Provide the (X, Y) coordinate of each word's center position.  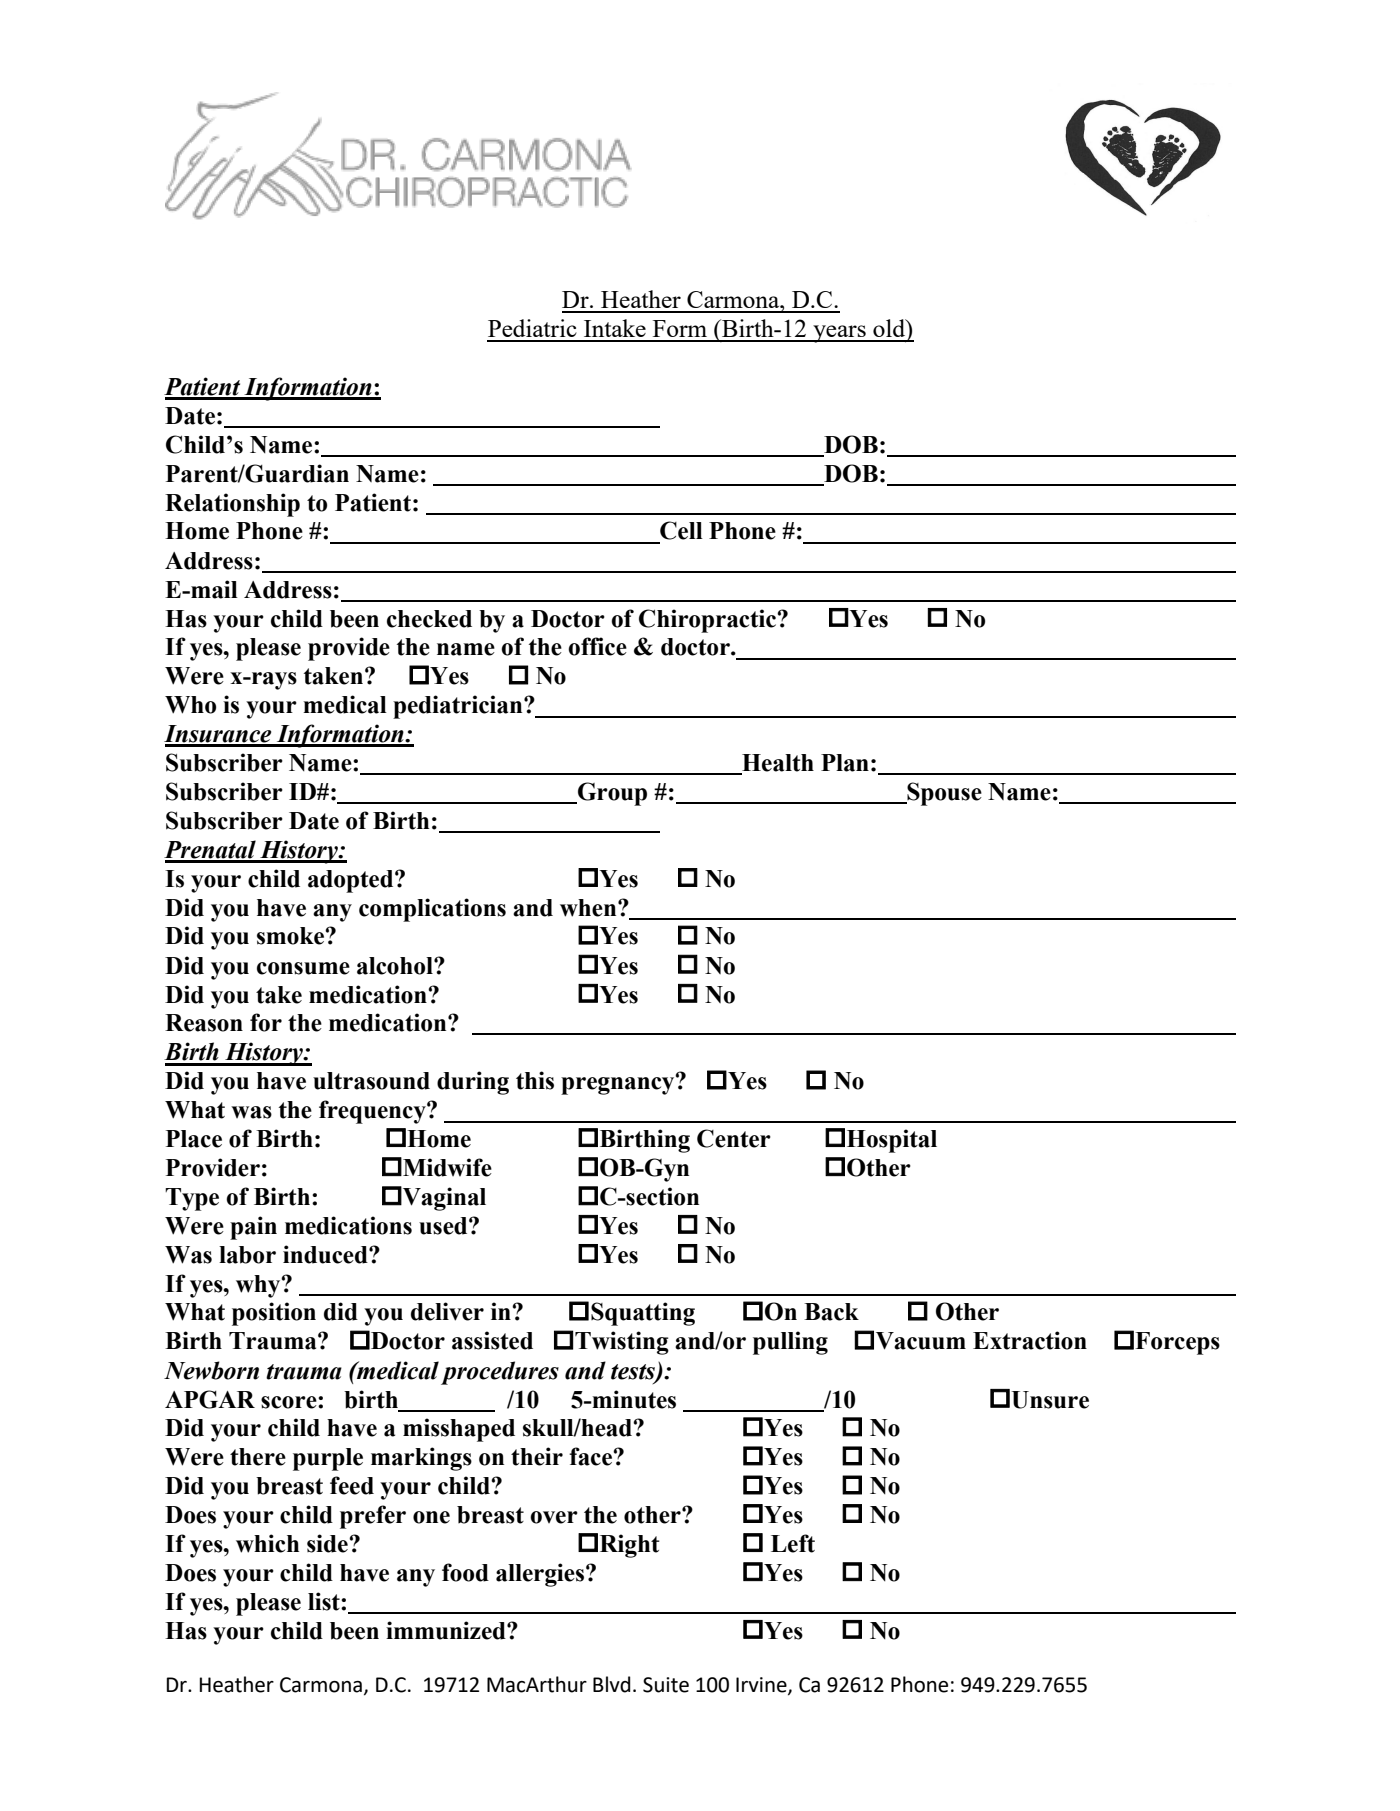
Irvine (762, 1686)
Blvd (612, 1684)
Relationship (232, 505)
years (839, 334)
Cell (681, 530)
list (325, 1601)
